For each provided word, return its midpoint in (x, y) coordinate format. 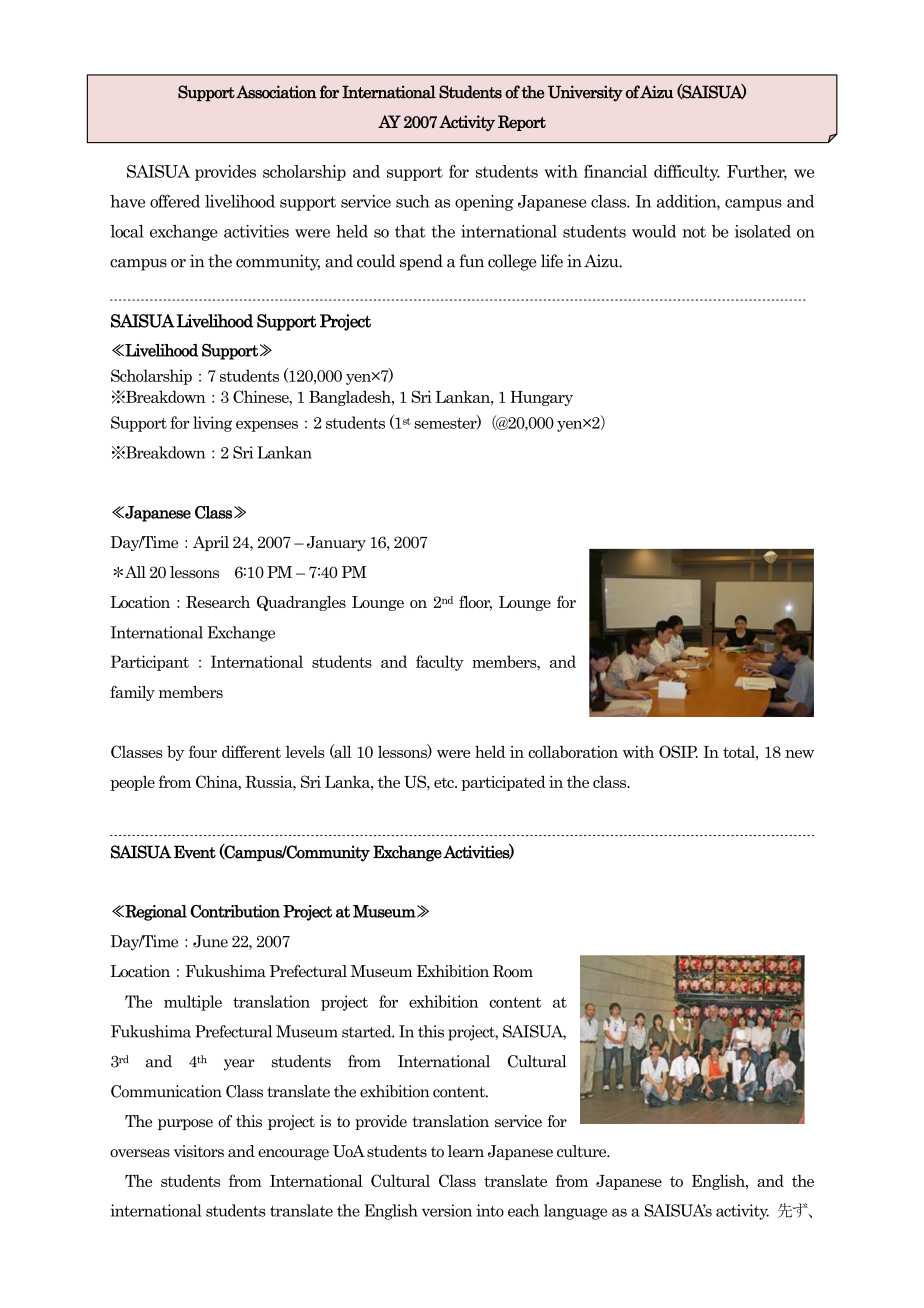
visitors (199, 1151)
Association (276, 92)
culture (583, 1151)
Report (522, 123)
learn (466, 1151)
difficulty (687, 173)
